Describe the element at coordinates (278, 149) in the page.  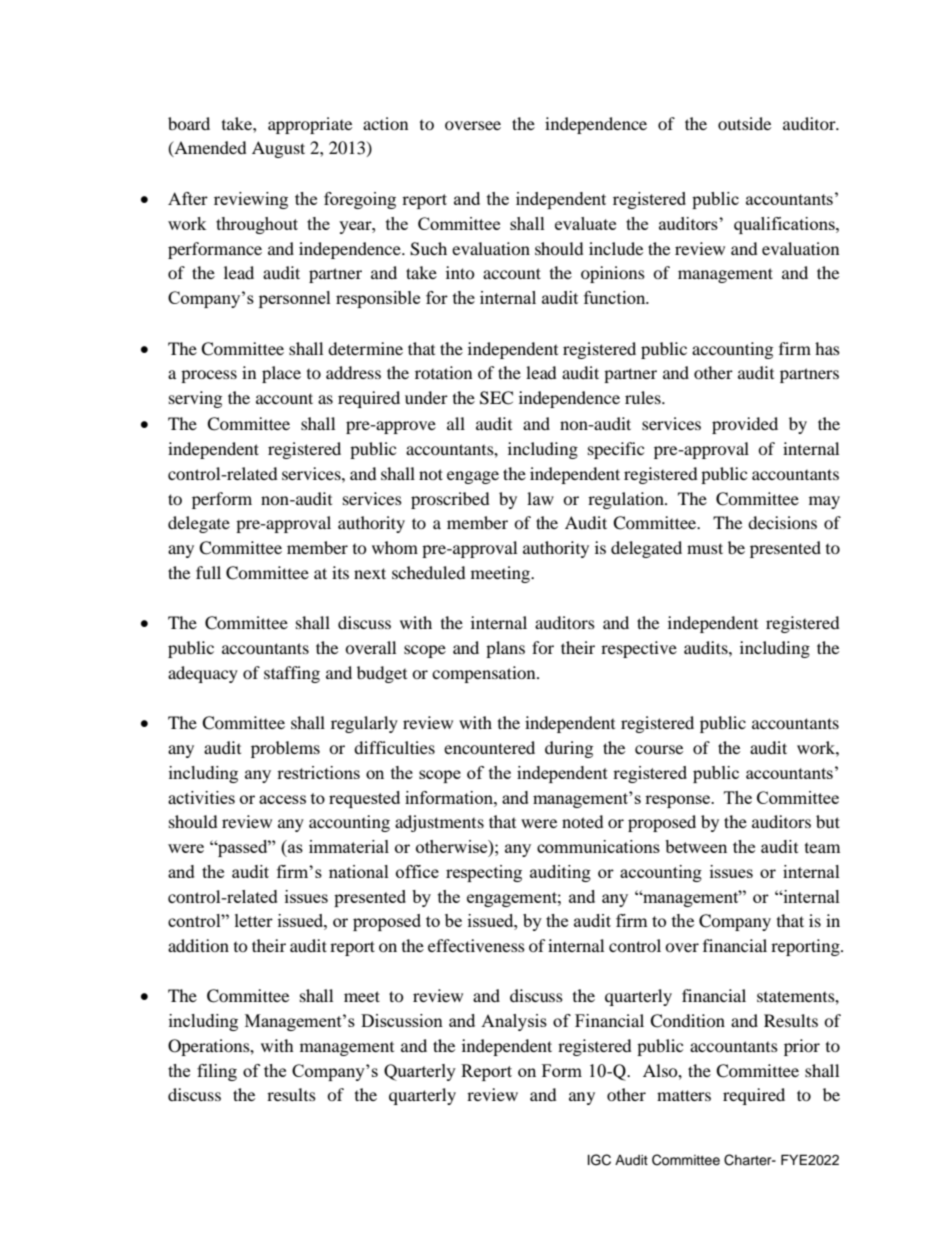
I see `August` at that location.
